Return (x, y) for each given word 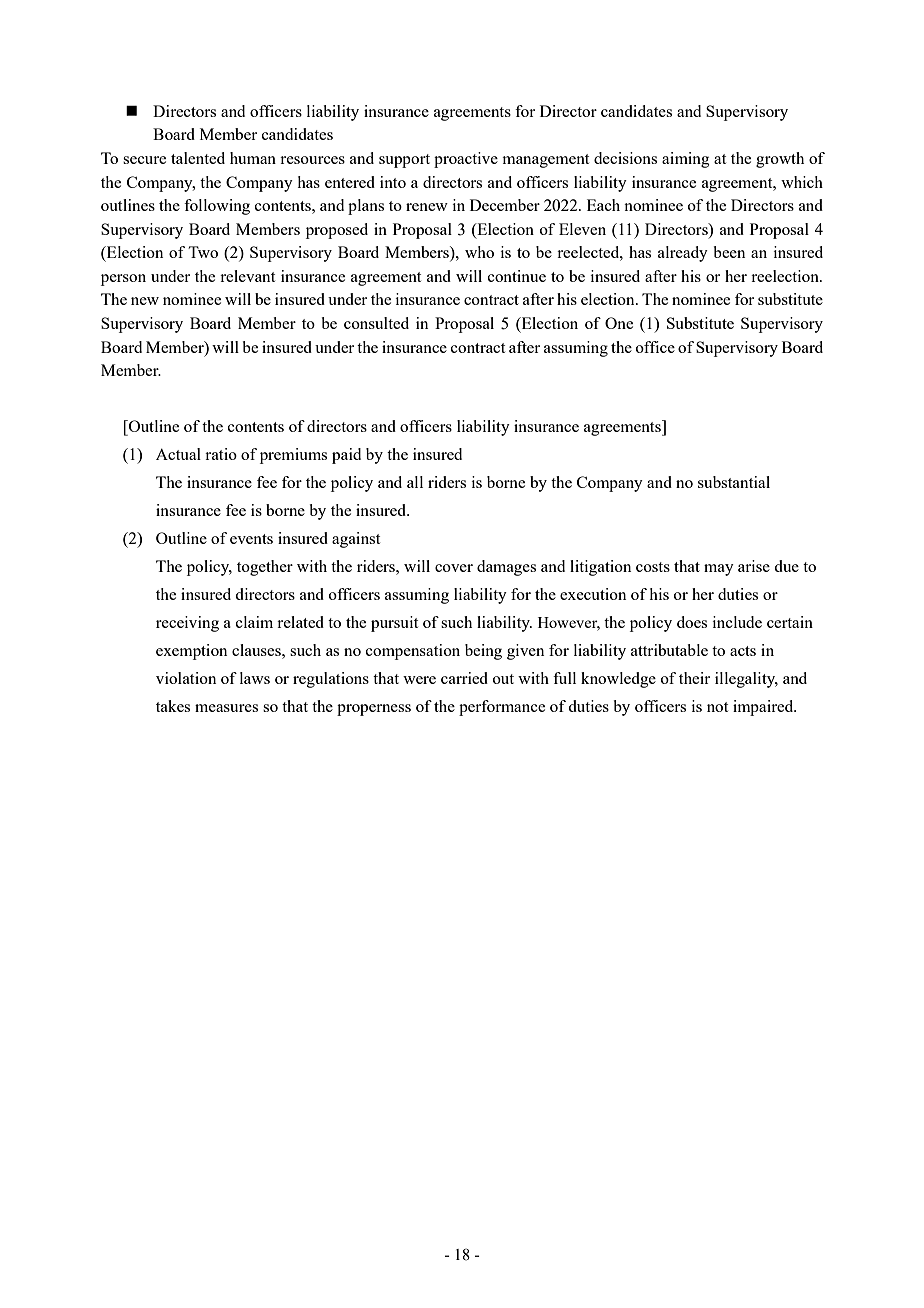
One (619, 323)
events (251, 539)
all (415, 482)
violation (186, 678)
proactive (466, 160)
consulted (376, 323)
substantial (734, 482)
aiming (685, 160)
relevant (247, 276)
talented (198, 158)
